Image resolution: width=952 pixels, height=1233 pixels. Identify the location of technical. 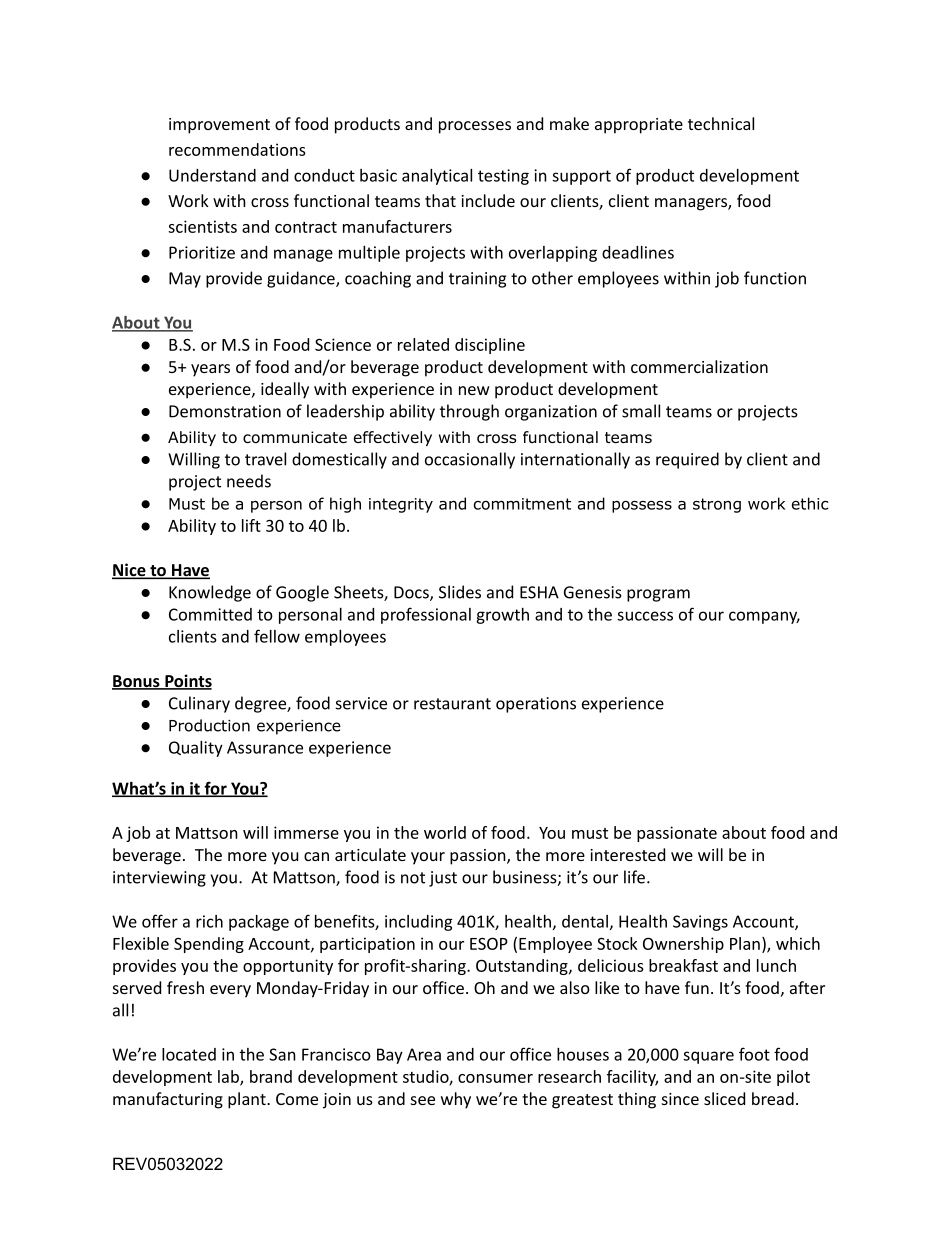
(721, 123).
